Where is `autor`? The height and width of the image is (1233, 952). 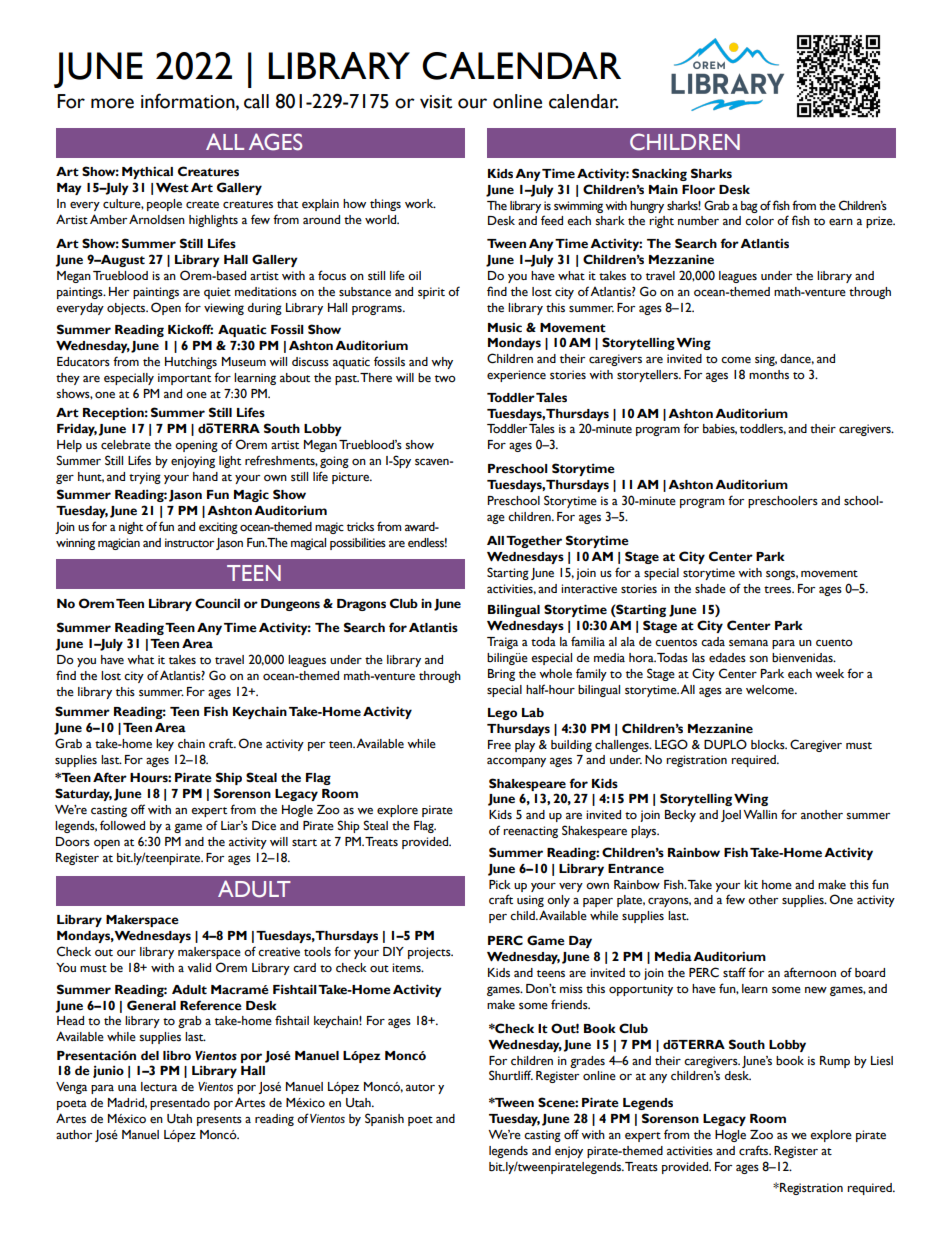
autor is located at coordinates (420, 1087).
